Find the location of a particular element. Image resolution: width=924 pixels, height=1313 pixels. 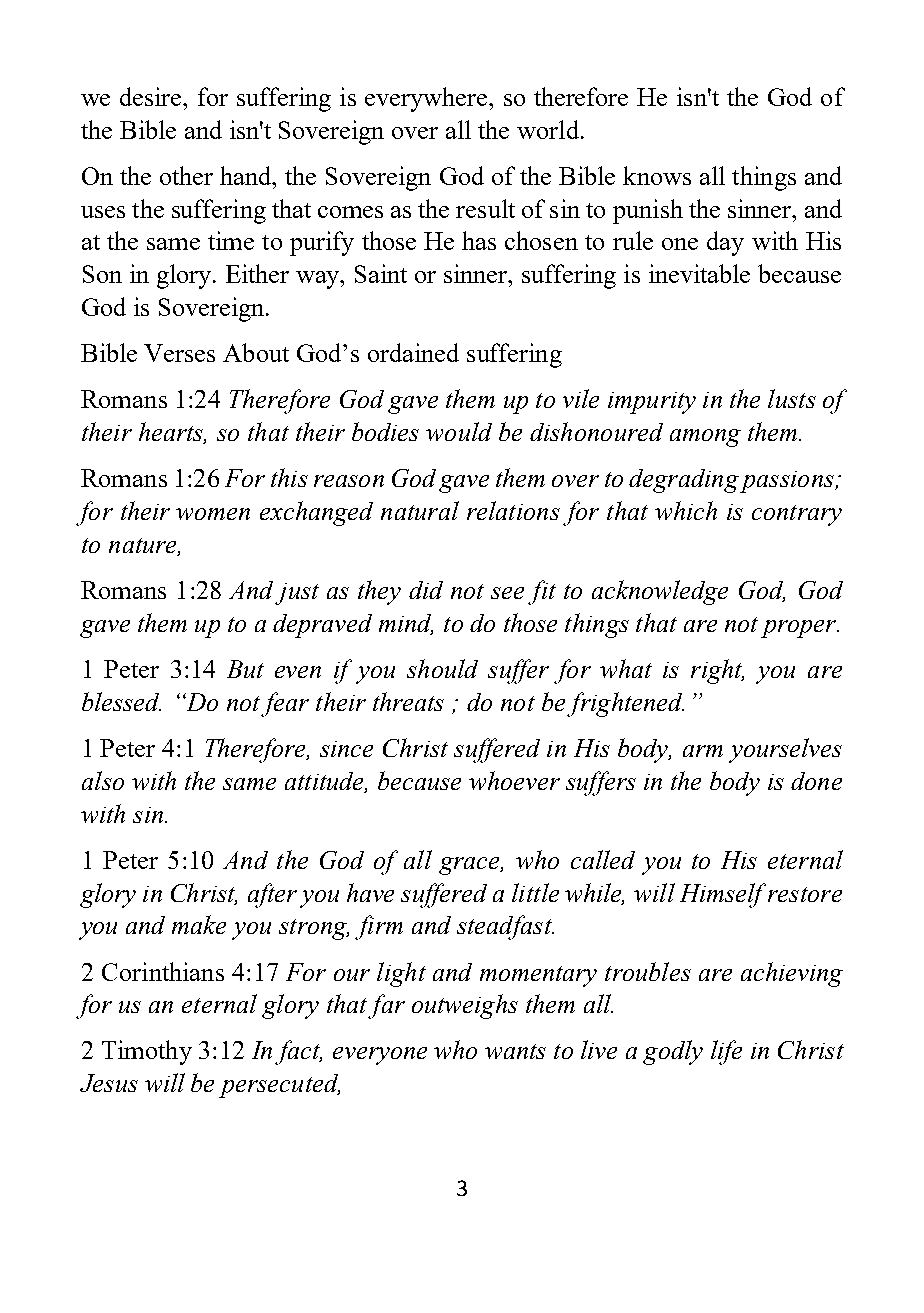

women is located at coordinates (213, 514).
